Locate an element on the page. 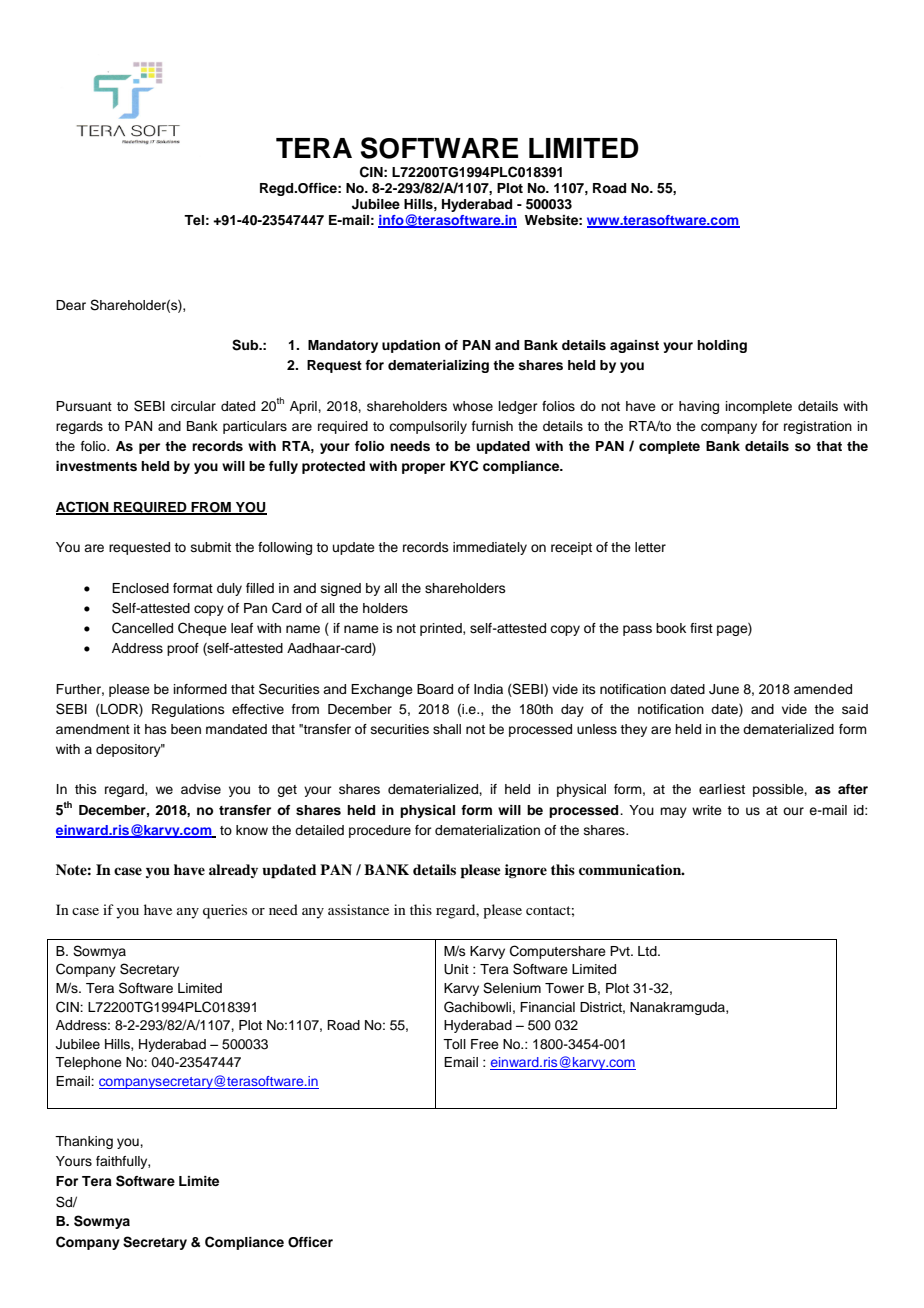 The image size is (924, 1308). Unit is located at coordinates (456, 969).
